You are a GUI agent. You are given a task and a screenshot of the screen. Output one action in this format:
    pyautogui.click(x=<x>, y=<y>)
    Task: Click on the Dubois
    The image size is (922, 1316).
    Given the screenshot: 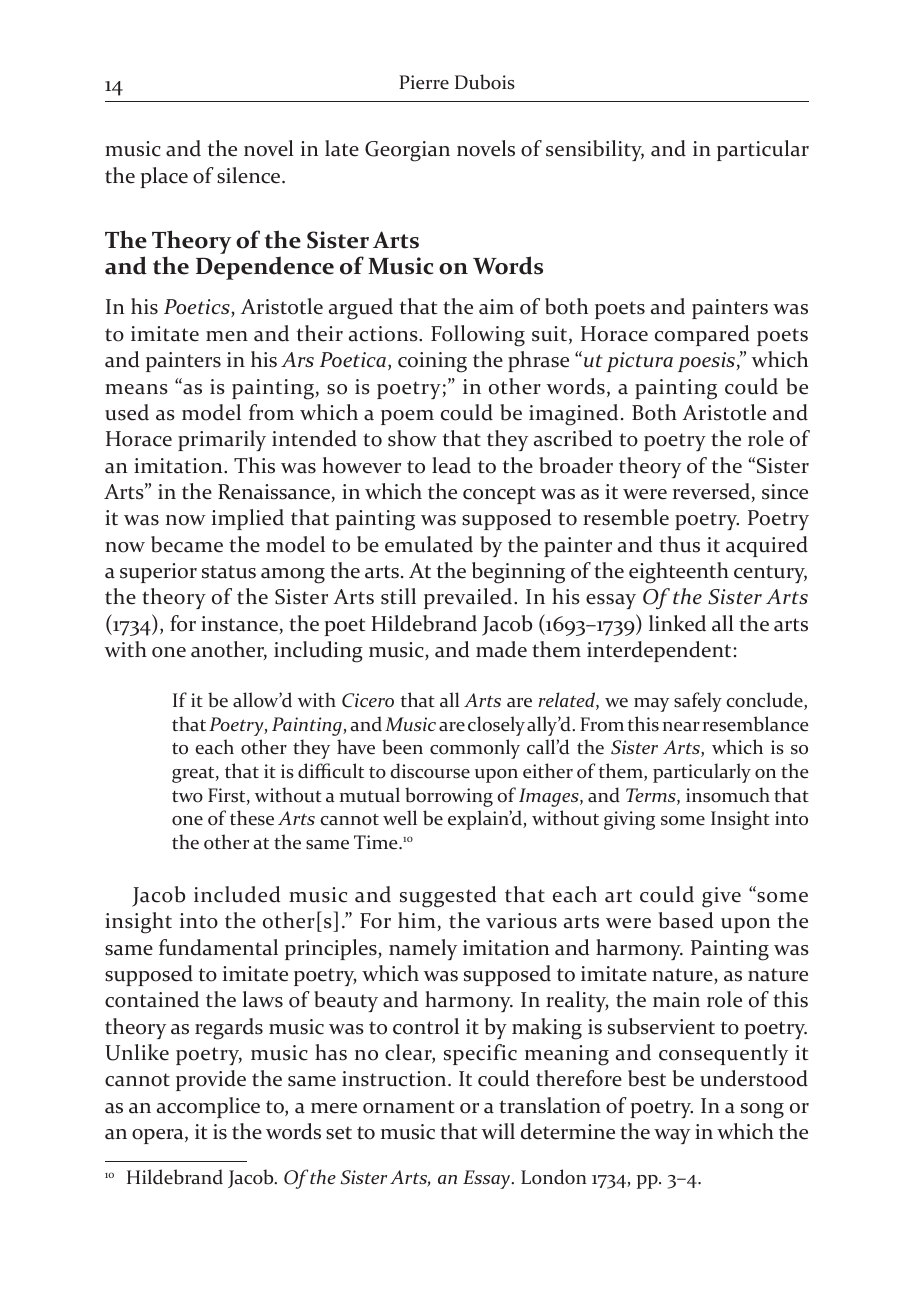 What is the action you would take?
    pyautogui.click(x=485, y=82)
